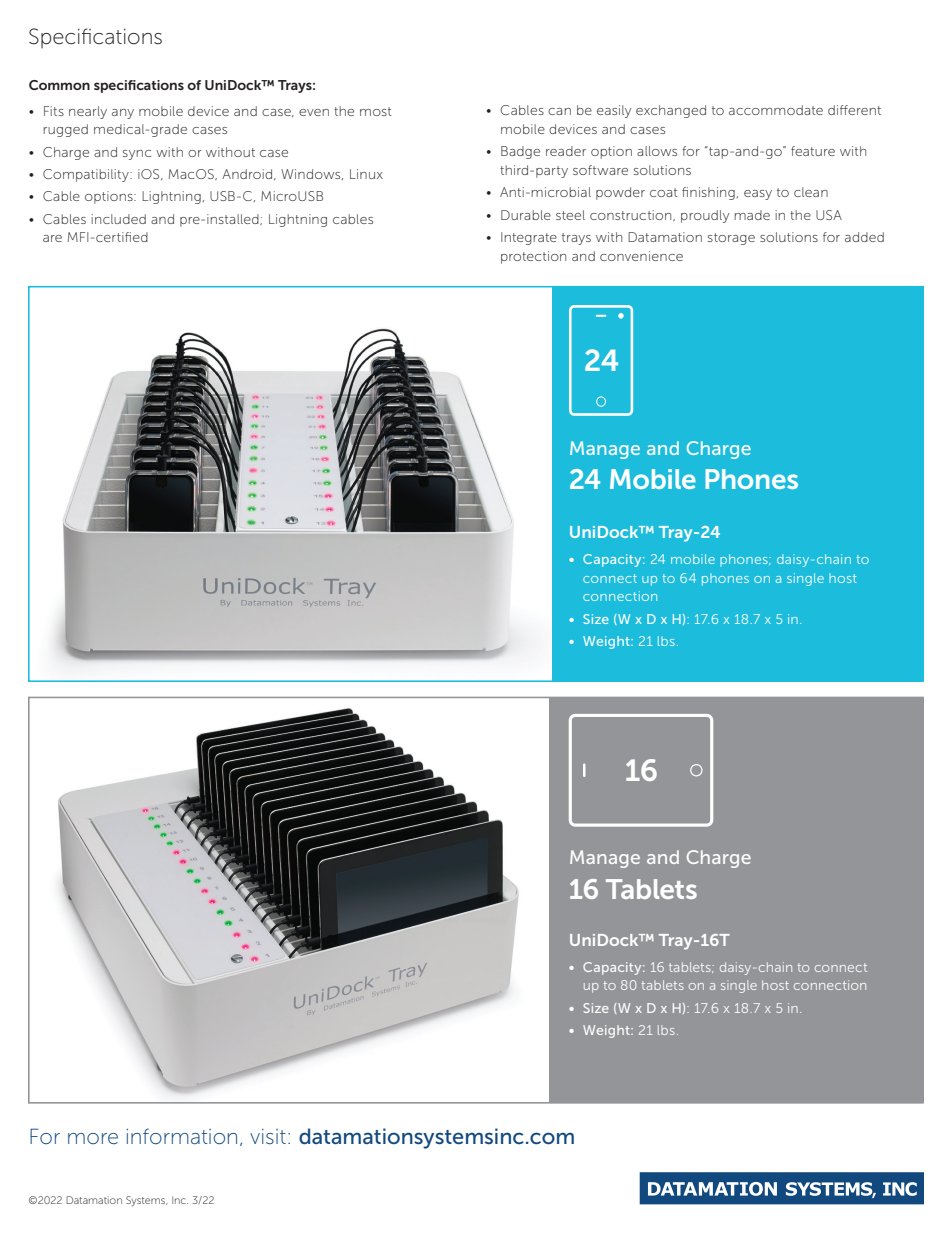 The height and width of the screenshot is (1233, 952). Describe the element at coordinates (123, 114) in the screenshot. I see `any` at that location.
